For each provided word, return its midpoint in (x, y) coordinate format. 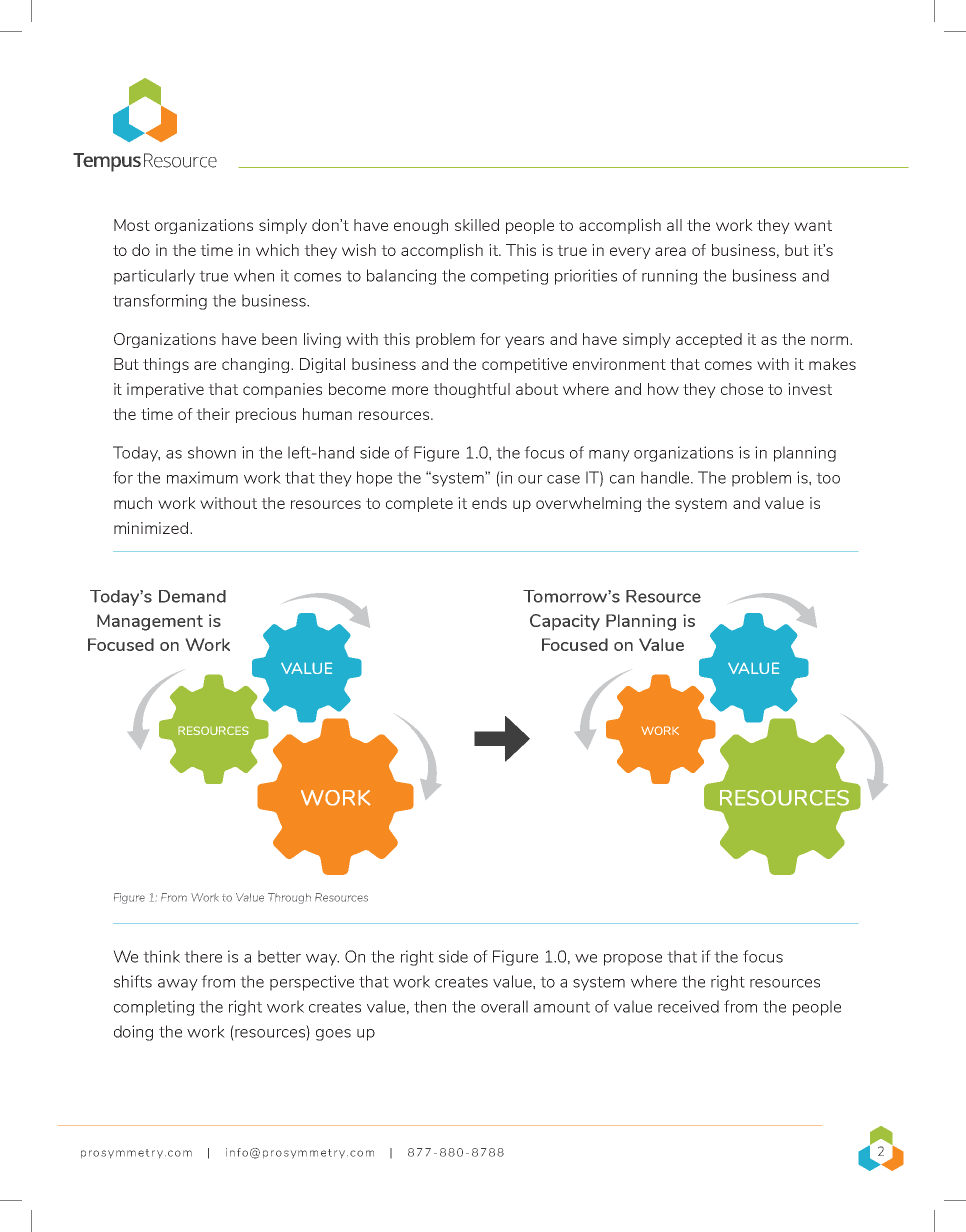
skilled (477, 225)
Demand (192, 596)
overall (504, 1006)
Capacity (565, 622)
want (813, 225)
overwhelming (588, 504)
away (178, 985)
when (254, 275)
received (688, 1006)
